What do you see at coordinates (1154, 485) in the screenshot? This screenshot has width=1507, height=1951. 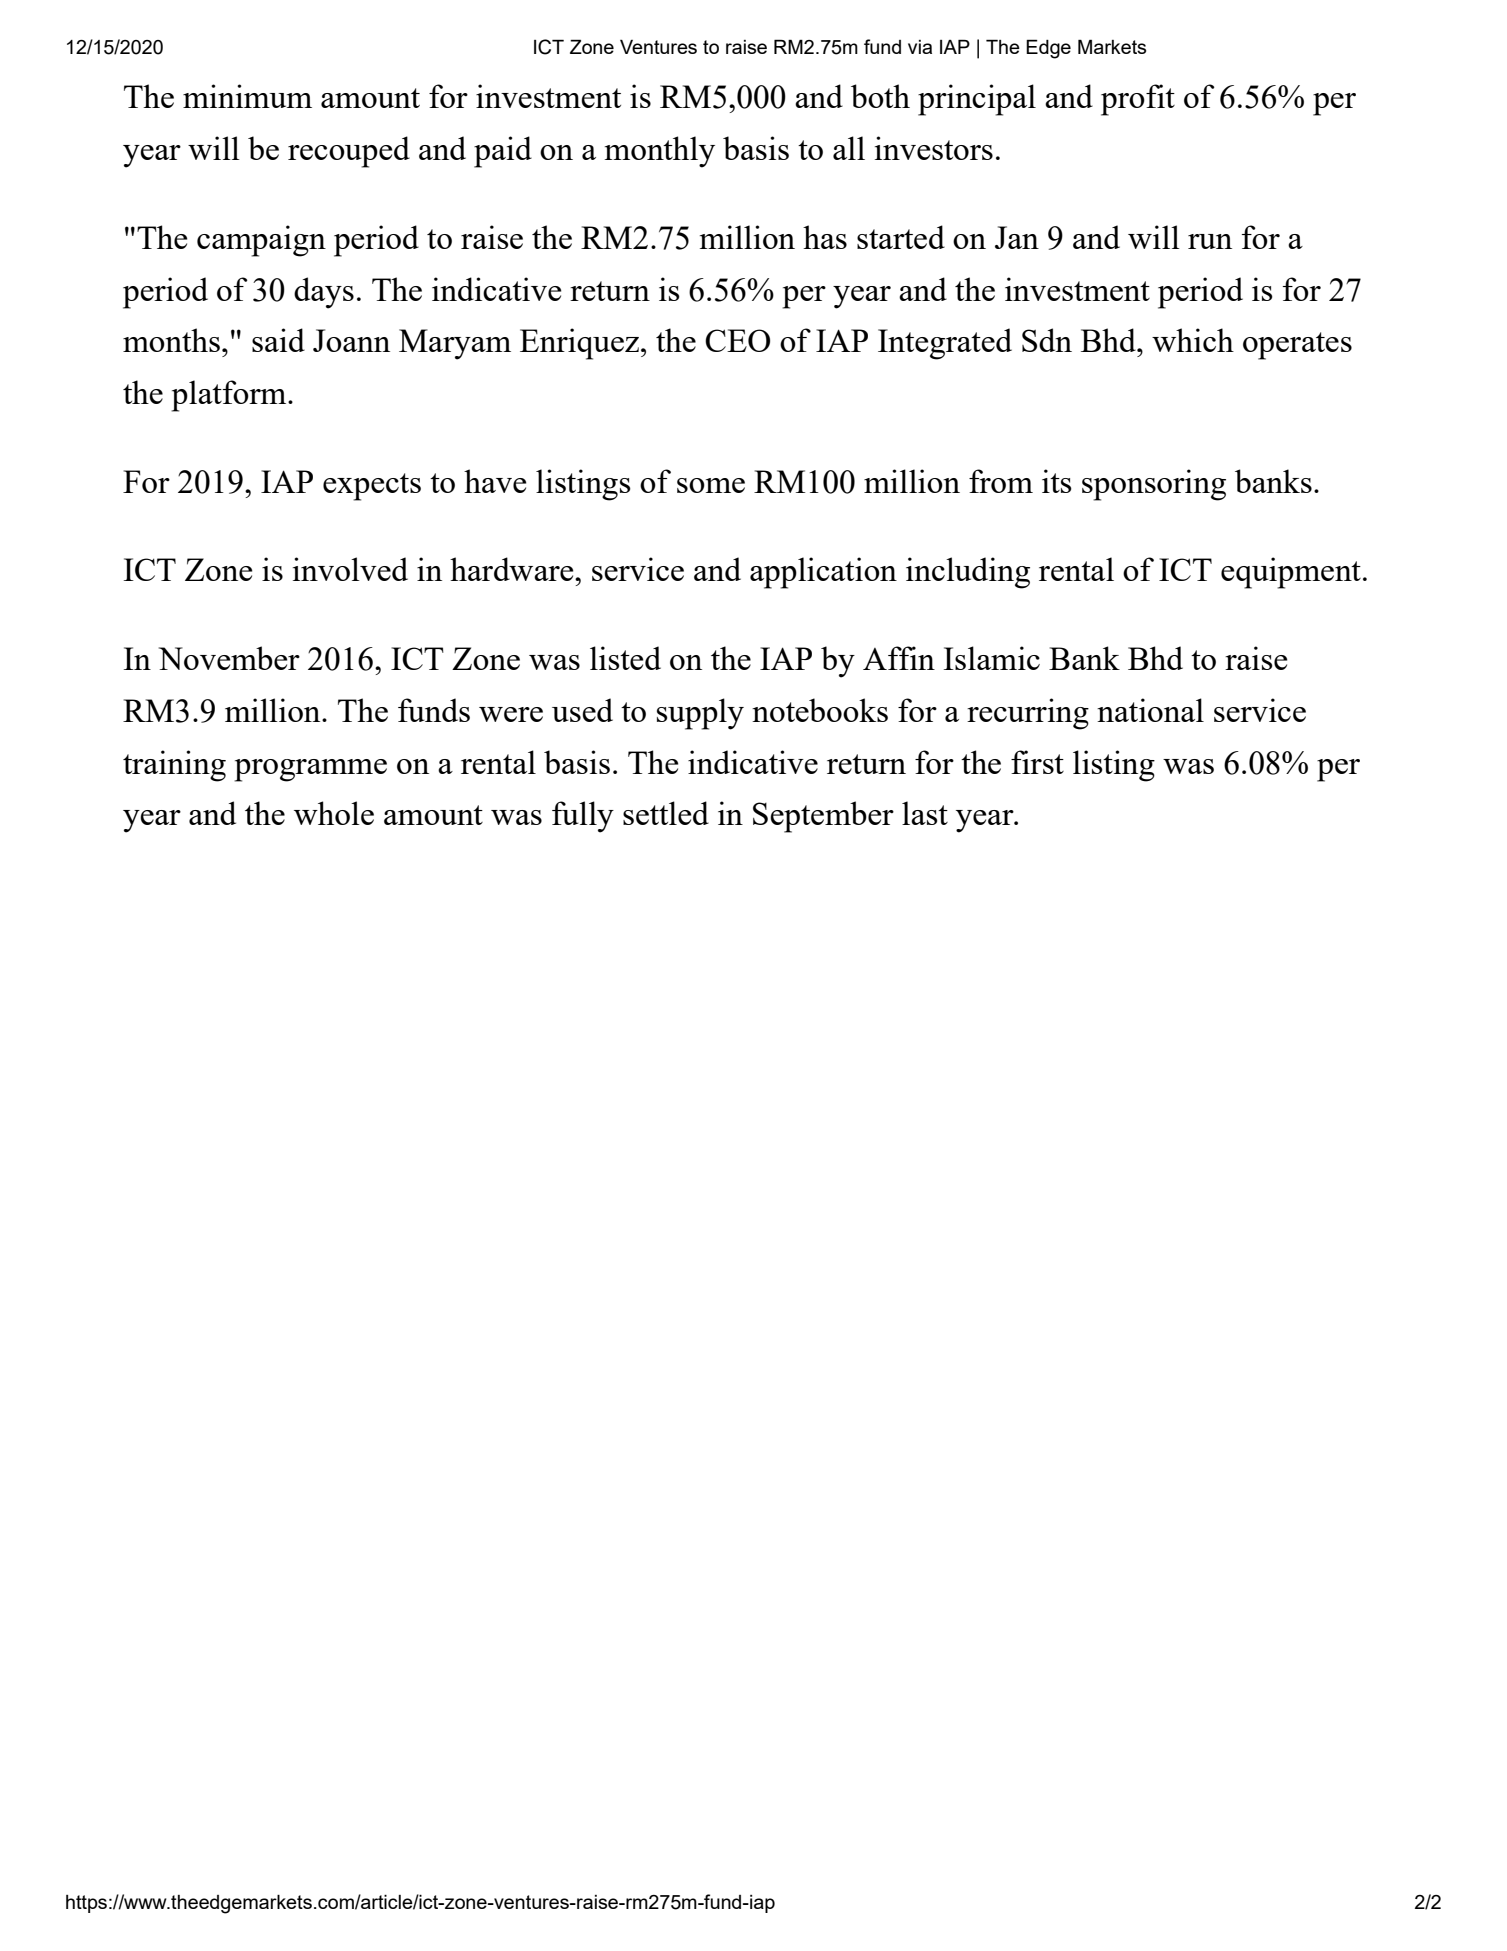 I see `sponsoring` at bounding box center [1154, 485].
